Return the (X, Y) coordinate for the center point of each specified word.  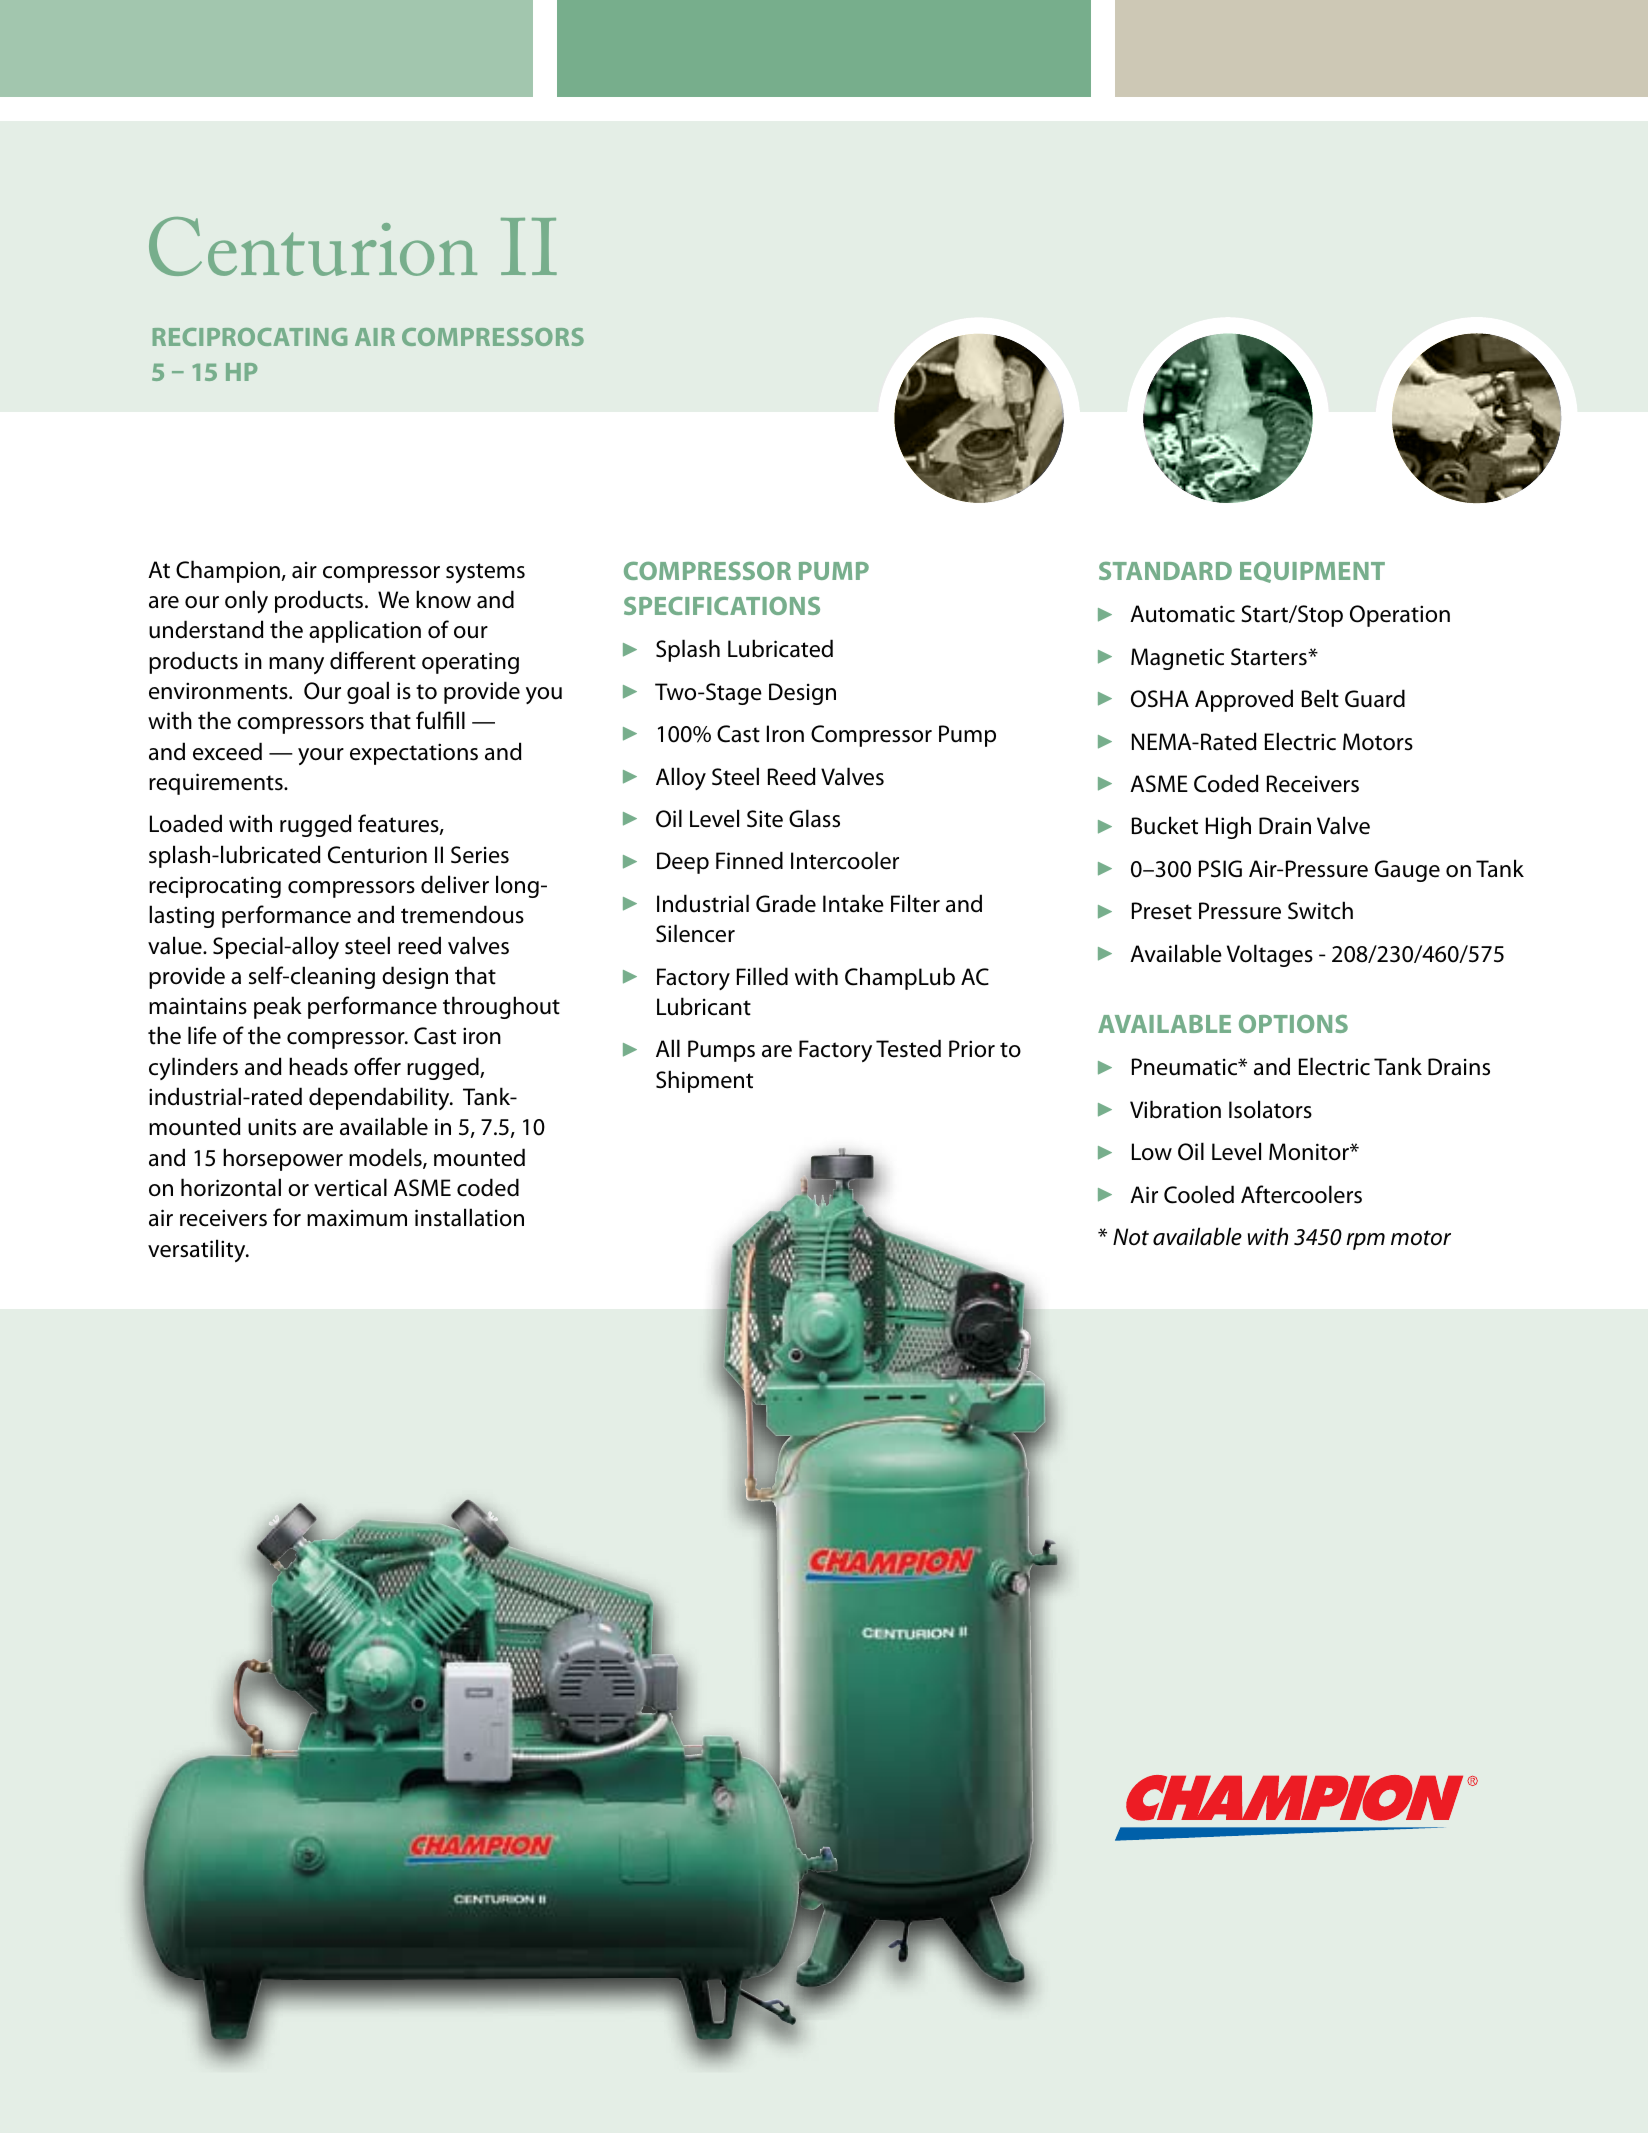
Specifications (722, 606)
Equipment (1312, 572)
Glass (814, 818)
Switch (1320, 910)
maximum (357, 1218)
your (321, 756)
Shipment (704, 1081)
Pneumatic (1186, 1067)
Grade (786, 903)
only (246, 601)
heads (318, 1066)
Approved (1244, 700)
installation (469, 1217)
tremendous (462, 914)
